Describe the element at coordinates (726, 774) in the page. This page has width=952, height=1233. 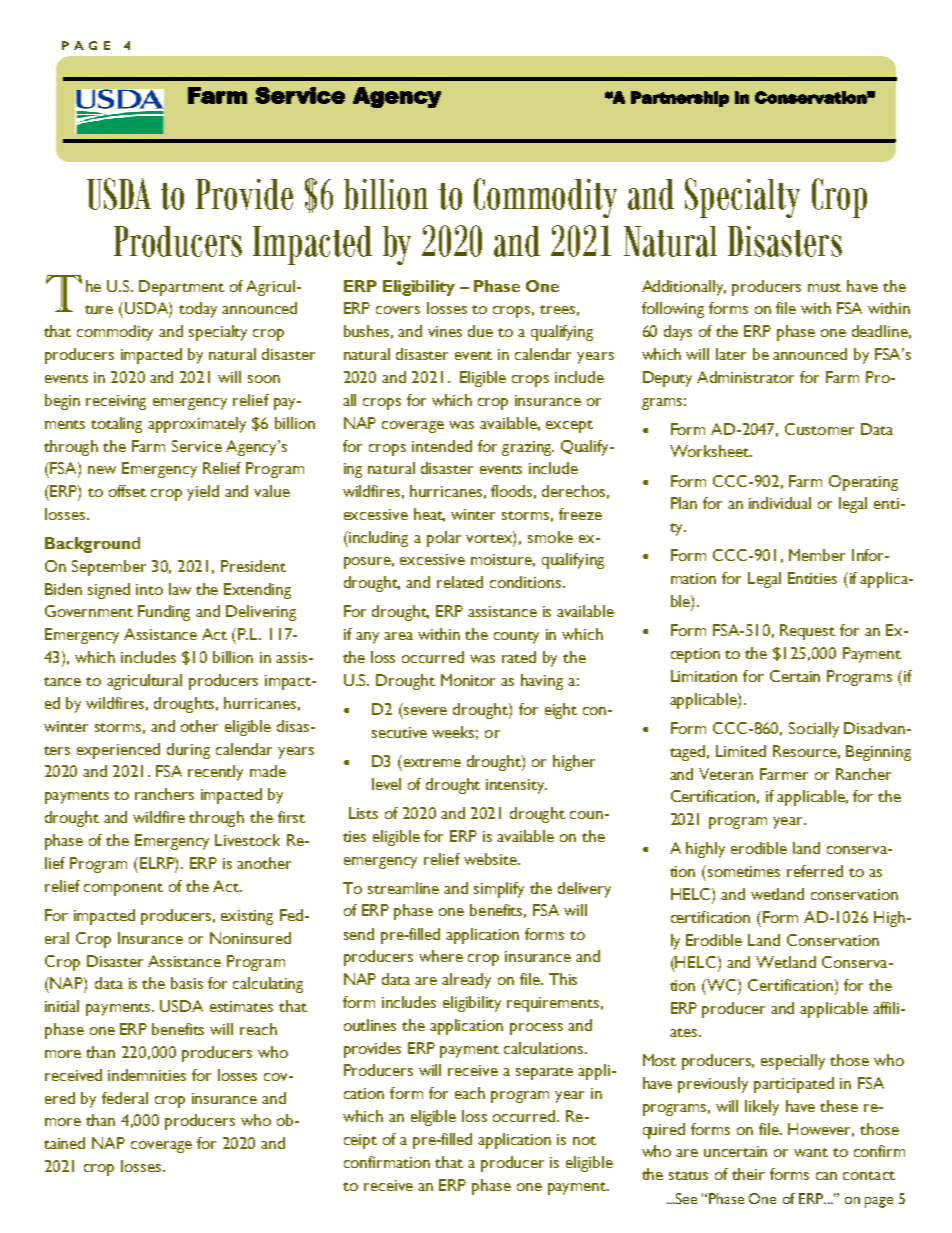
I see `Veteran` at that location.
